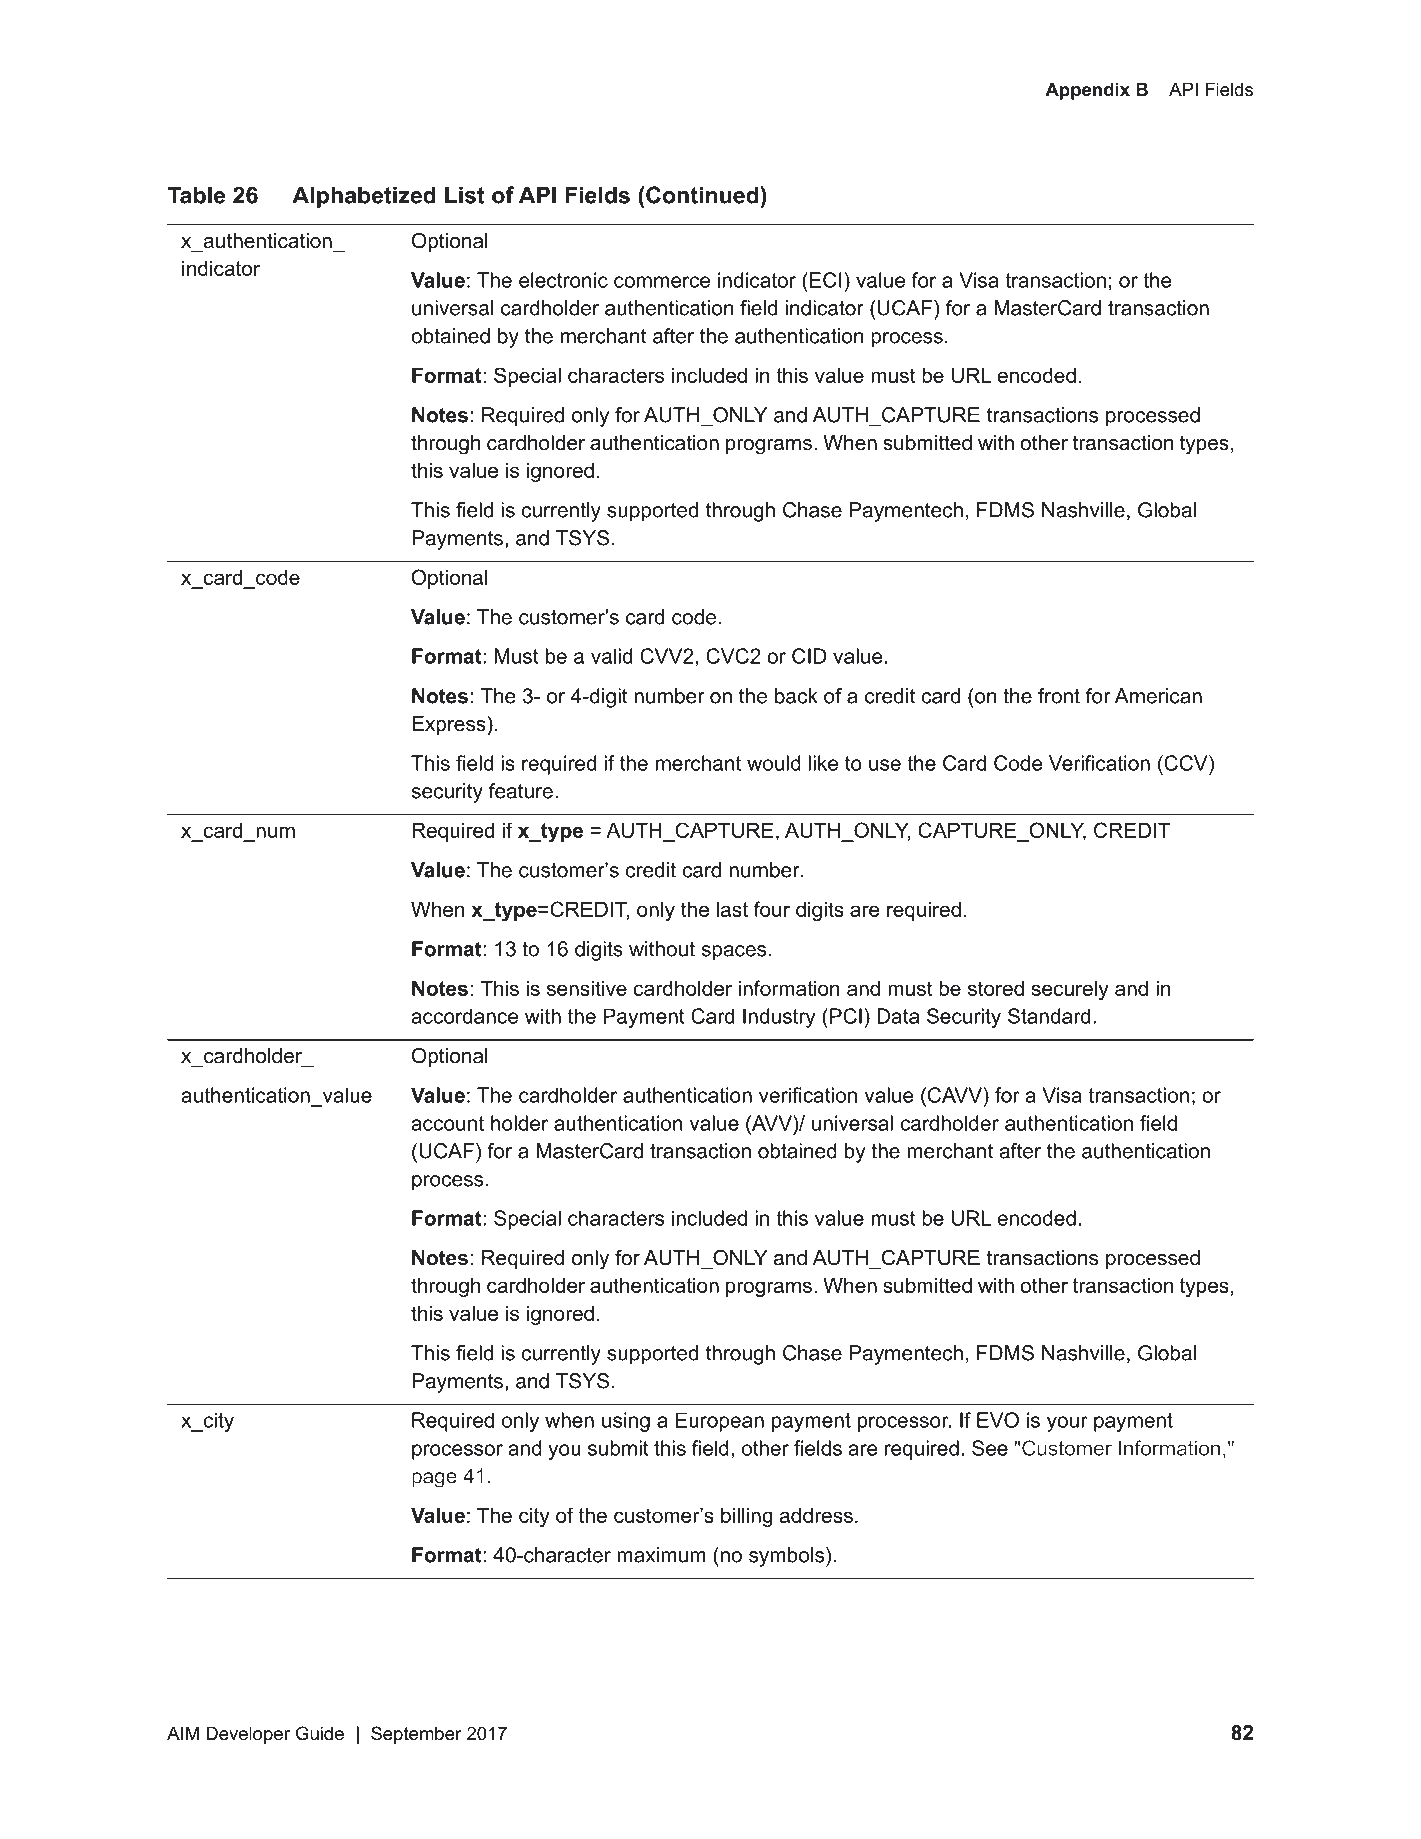  I want to click on accordance, so click(464, 1016).
